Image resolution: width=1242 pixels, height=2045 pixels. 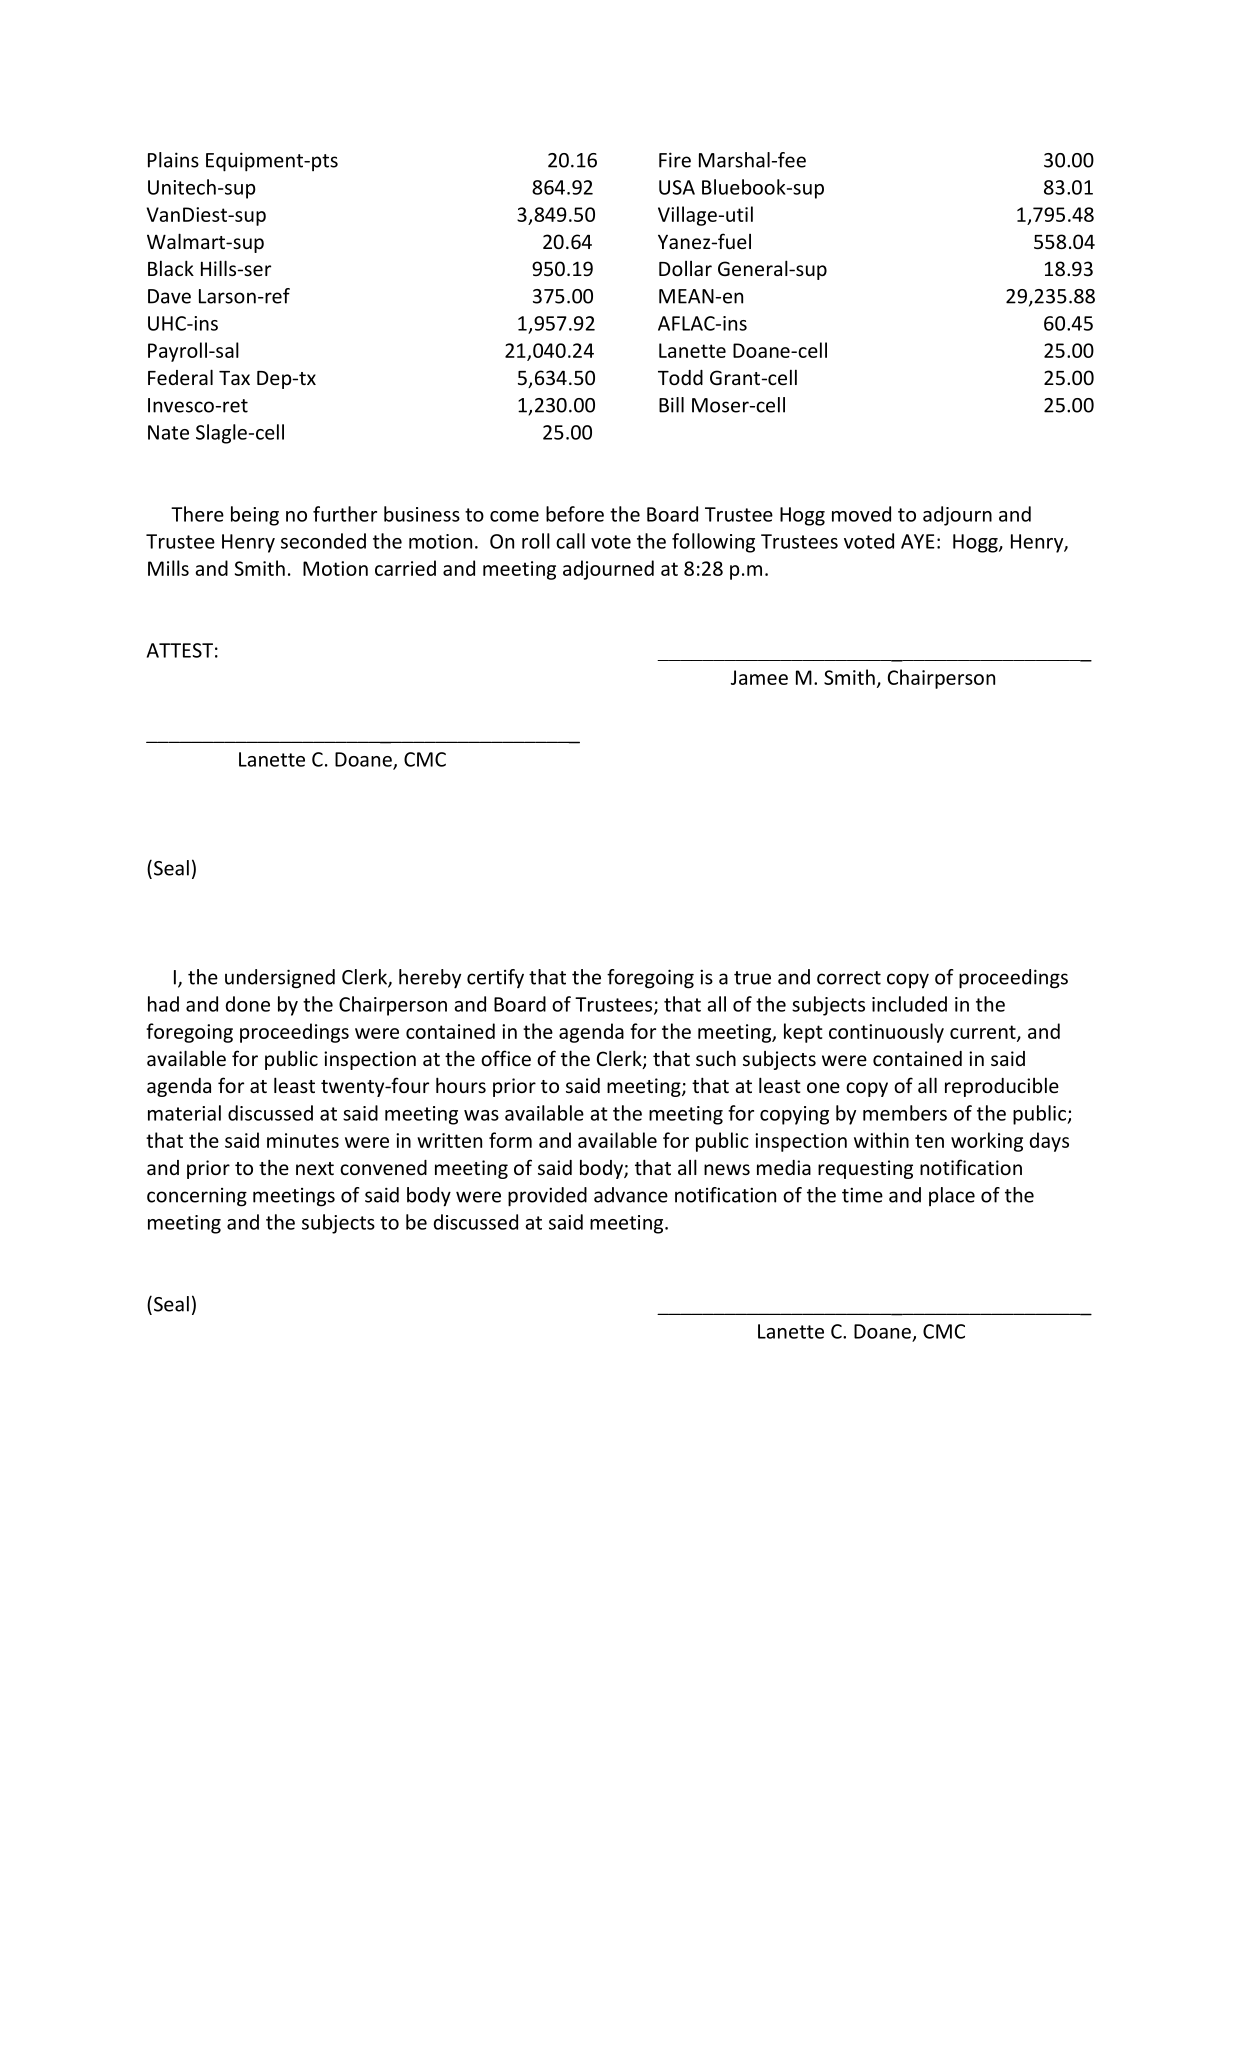 What do you see at coordinates (675, 160) in the page?
I see `Fire` at bounding box center [675, 160].
